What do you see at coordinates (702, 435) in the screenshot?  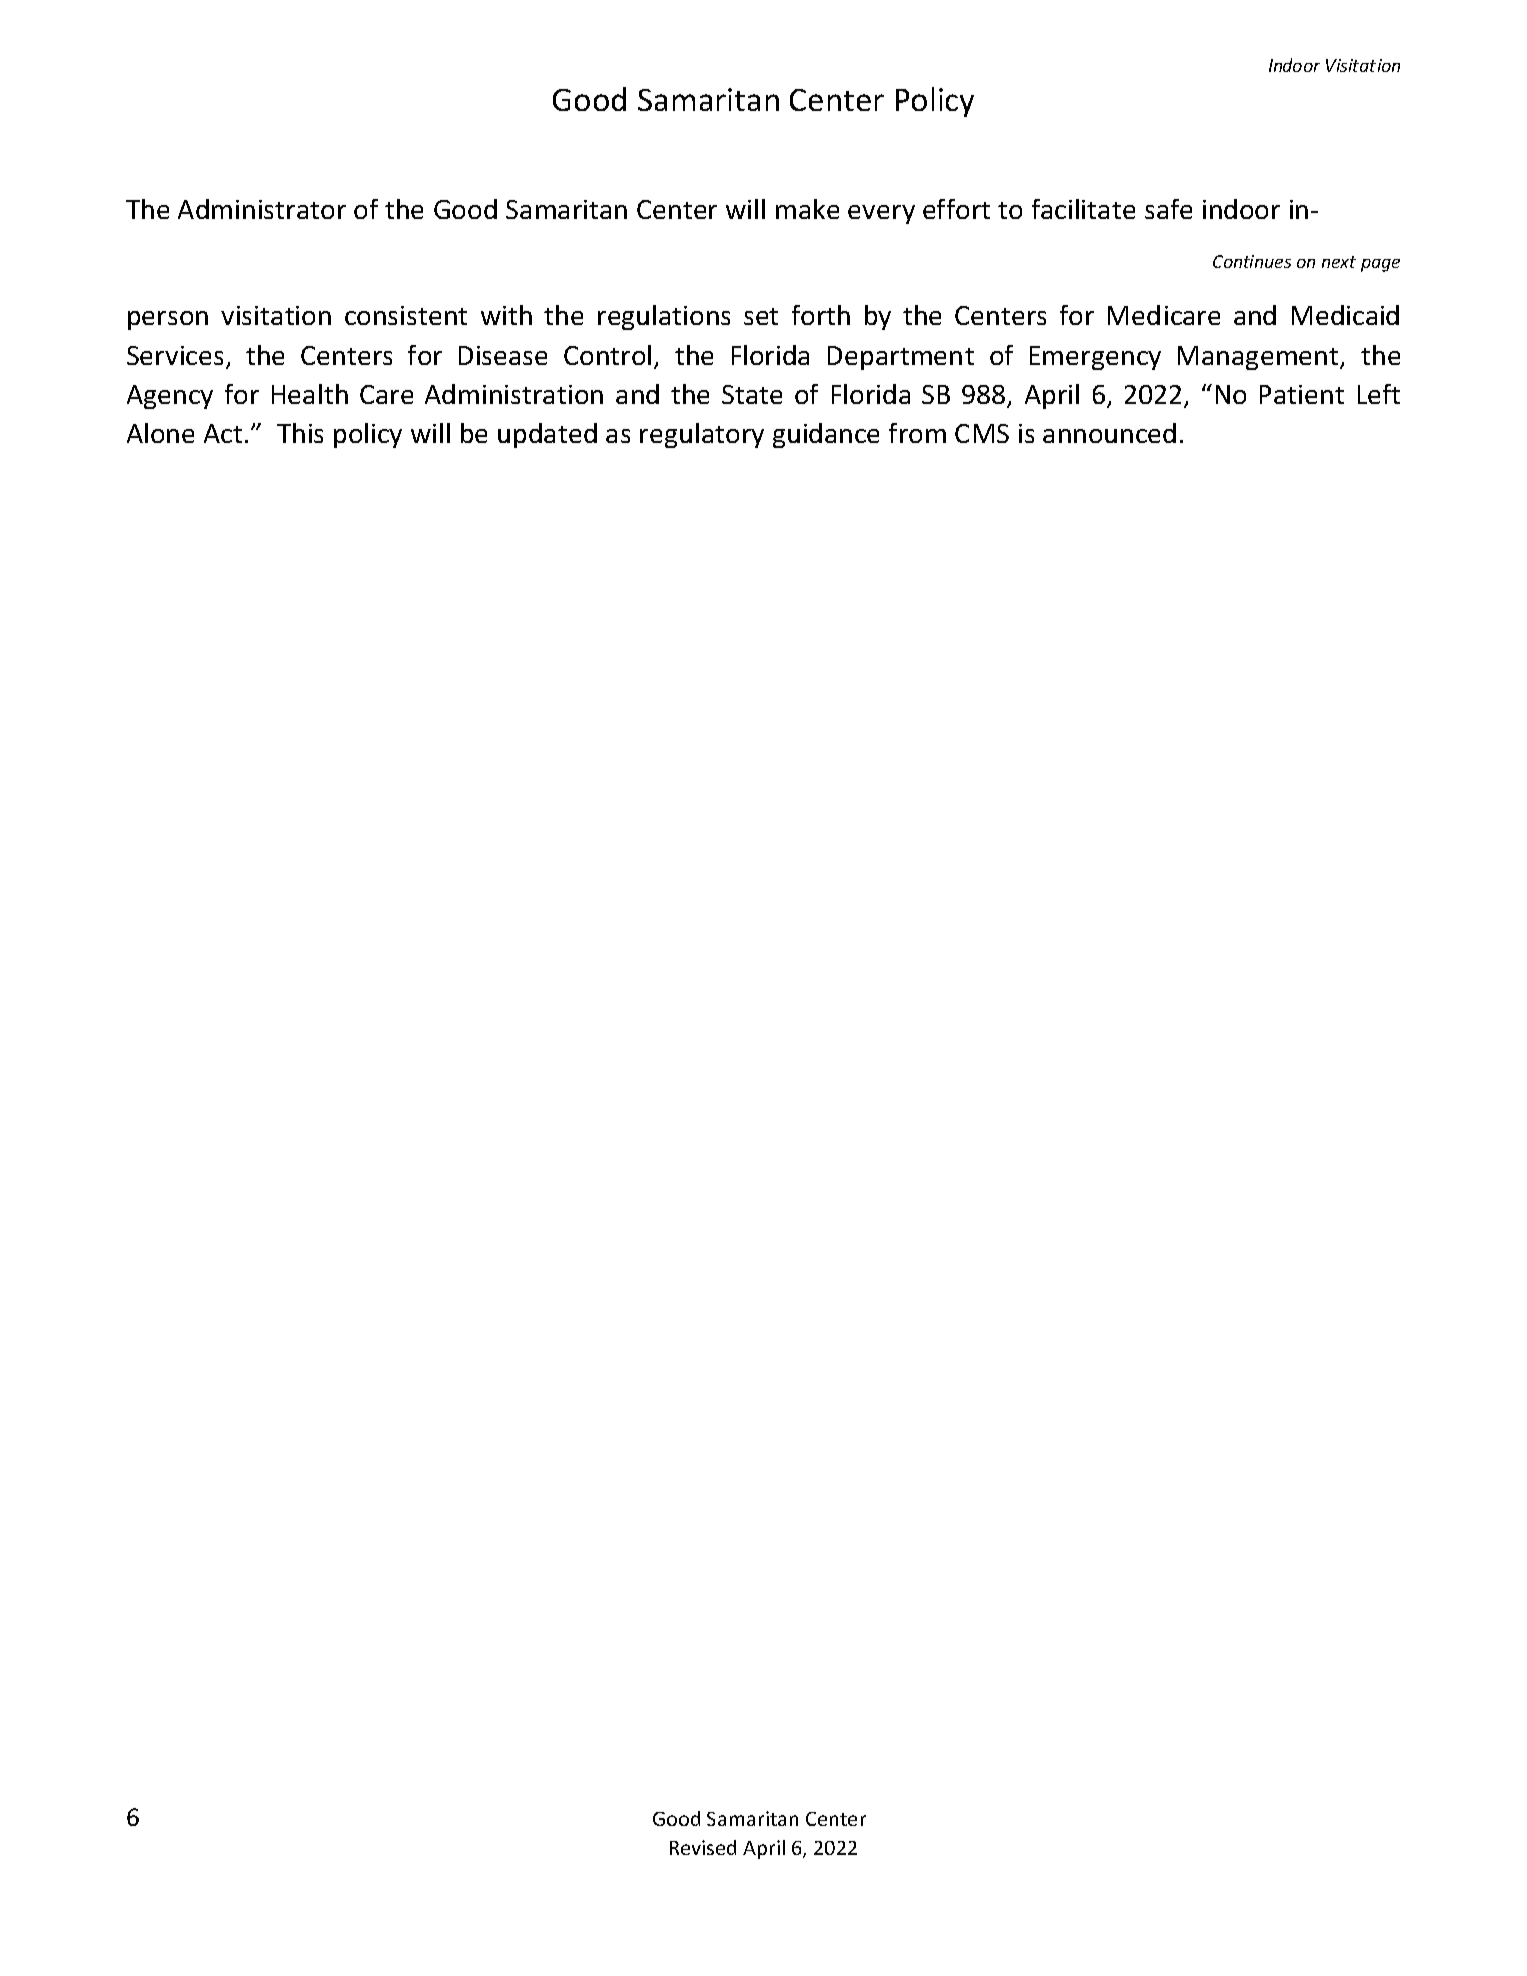 I see `regulatory` at bounding box center [702, 435].
